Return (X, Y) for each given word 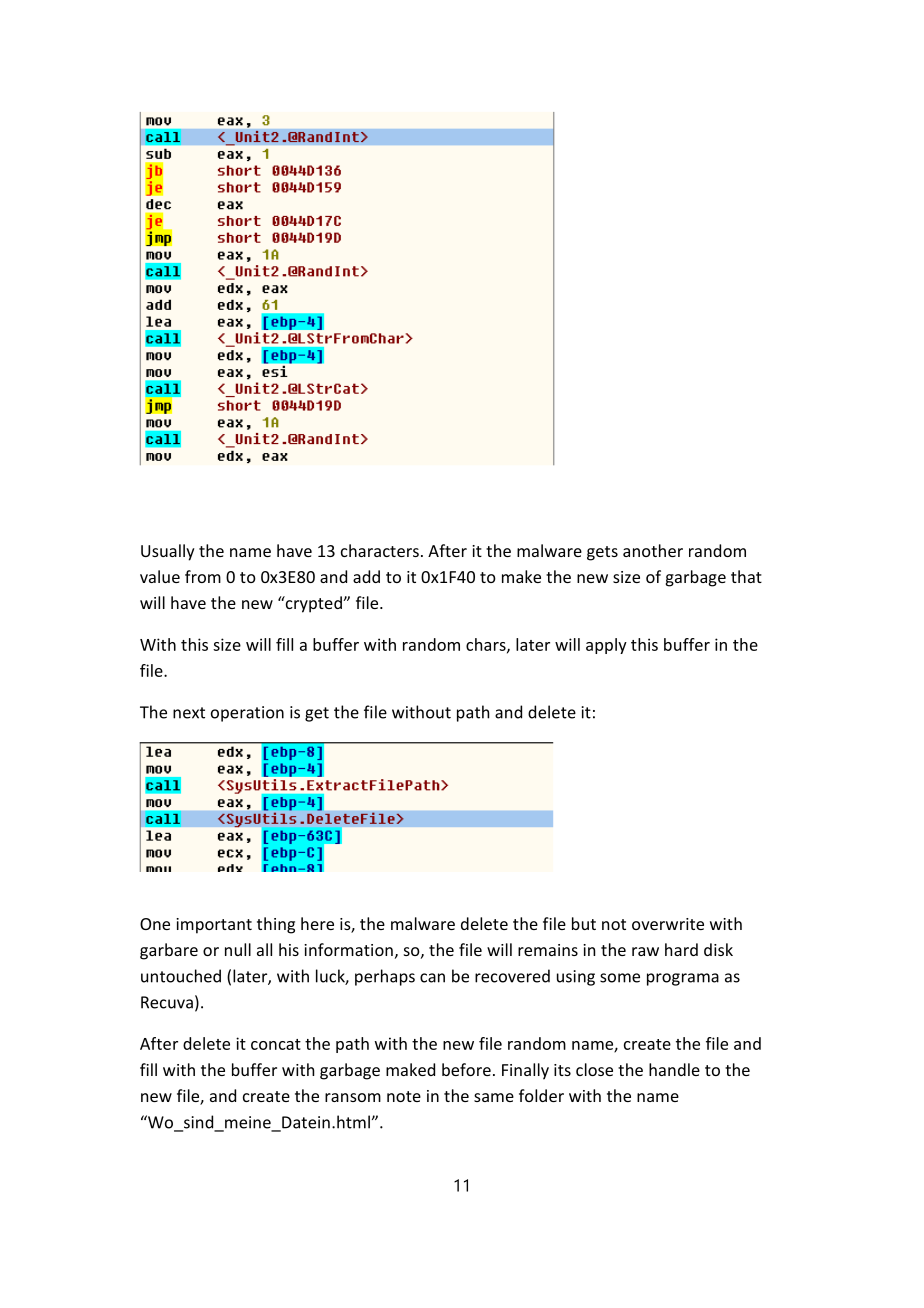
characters (380, 550)
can (432, 978)
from (203, 576)
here (317, 923)
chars (487, 645)
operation (247, 714)
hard (681, 949)
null (238, 949)
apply (606, 646)
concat (276, 1044)
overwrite (668, 924)
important (214, 926)
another (653, 550)
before (466, 1069)
